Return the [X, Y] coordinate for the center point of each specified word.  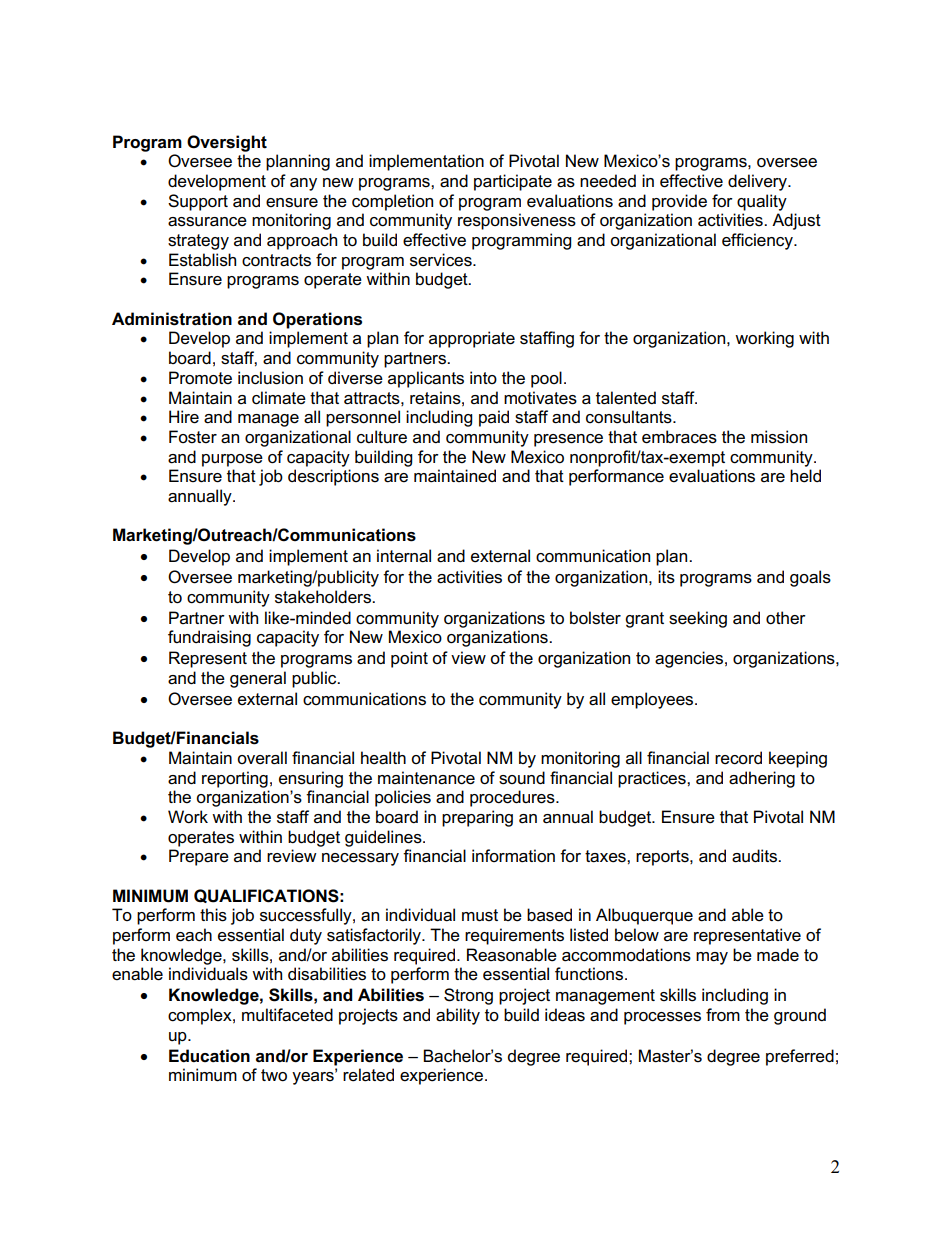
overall [262, 758]
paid [494, 418]
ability [458, 1016]
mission [779, 437]
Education [209, 1056]
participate [513, 182]
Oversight [227, 143]
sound [522, 778]
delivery [759, 182]
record [738, 758]
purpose [232, 460]
